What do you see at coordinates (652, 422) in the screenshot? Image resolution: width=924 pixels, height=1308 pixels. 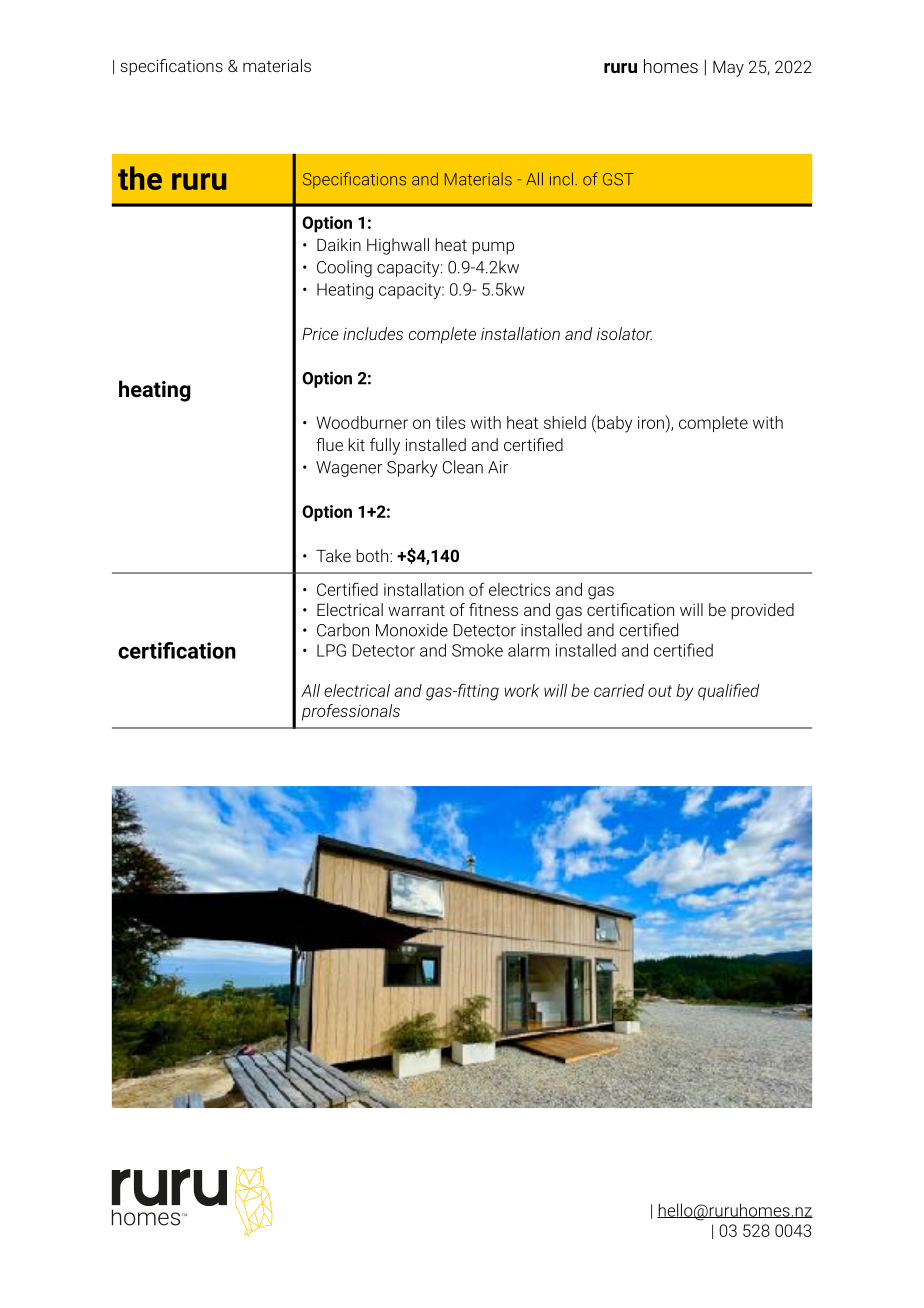 I see `iron` at bounding box center [652, 422].
